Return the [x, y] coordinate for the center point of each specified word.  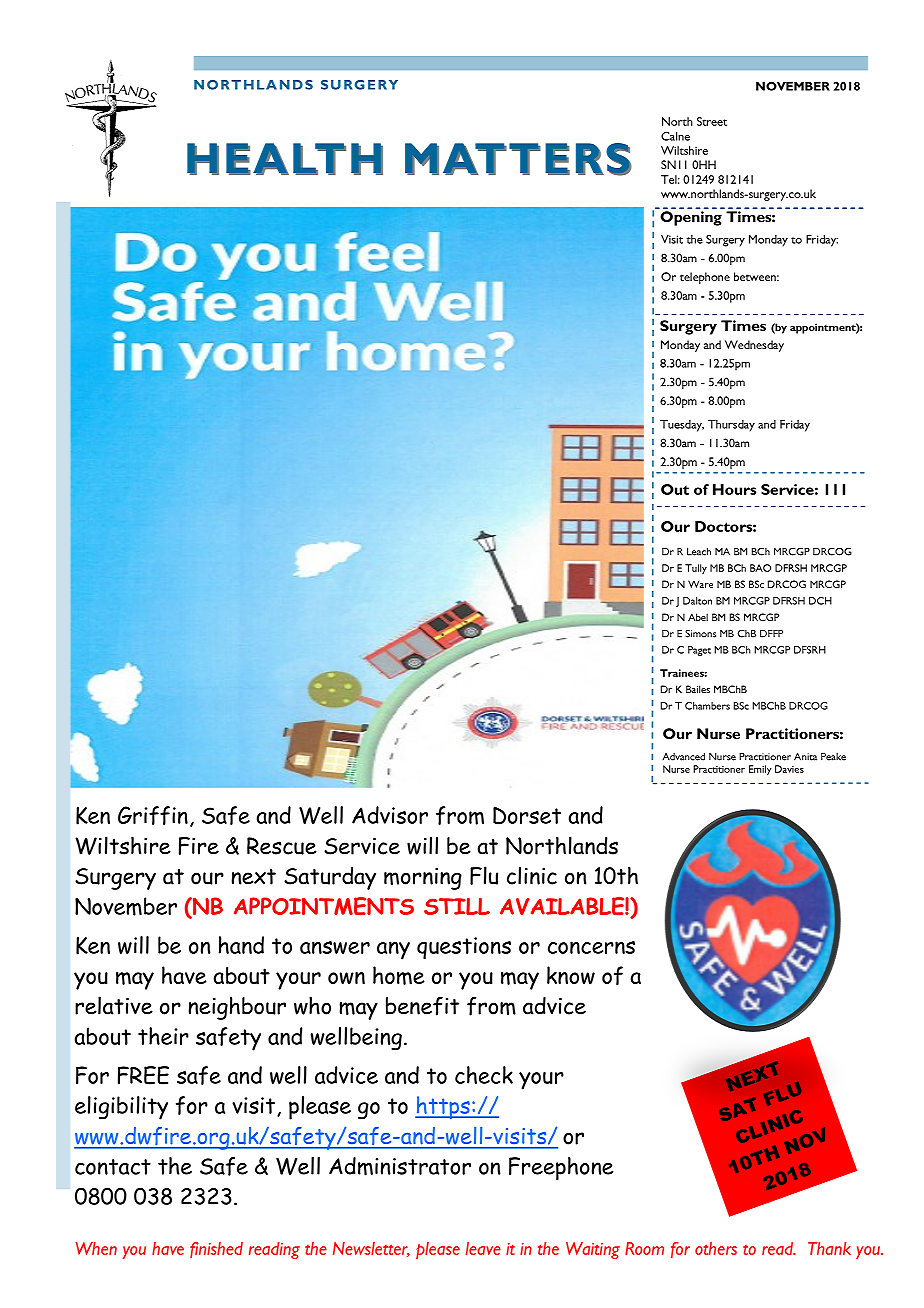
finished [216, 1250]
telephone [705, 278]
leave [483, 1248]
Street [712, 121]
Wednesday [754, 346]
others [716, 1248]
